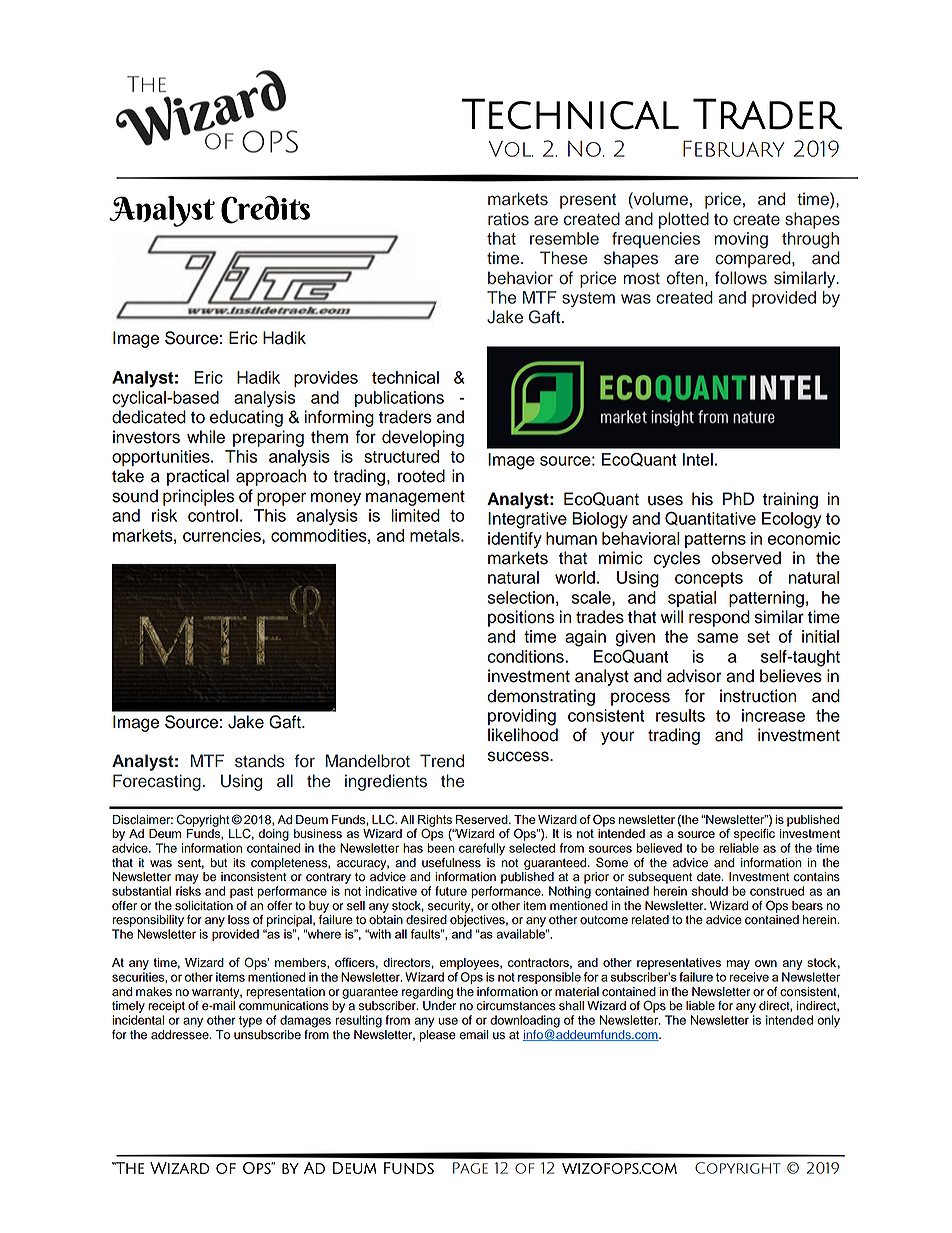 This document has height=1233, width=952. I want to click on Credits, so click(265, 210).
